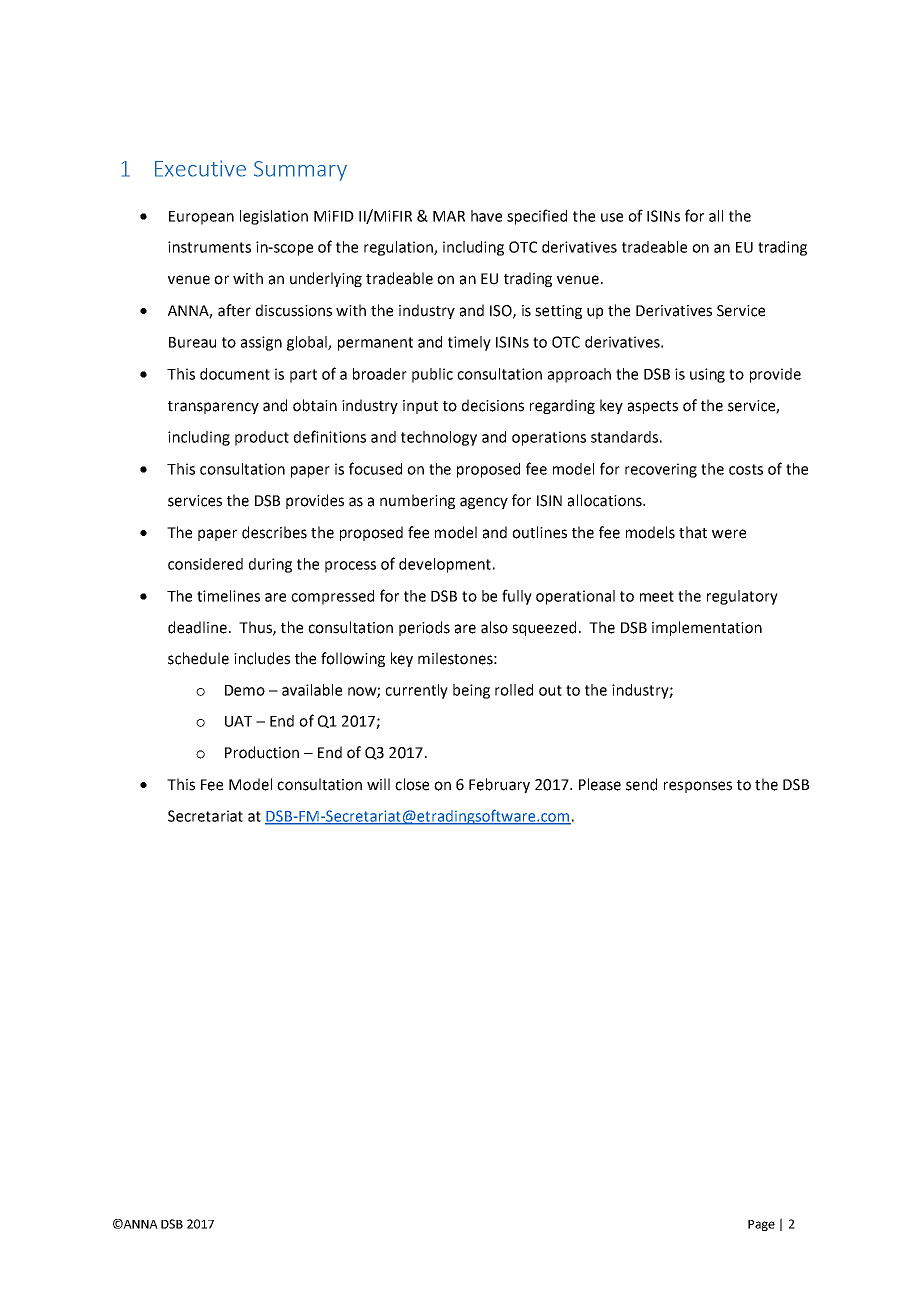 The height and width of the document is (1308, 924). Describe the element at coordinates (537, 217) in the document. I see `specified` at that location.
